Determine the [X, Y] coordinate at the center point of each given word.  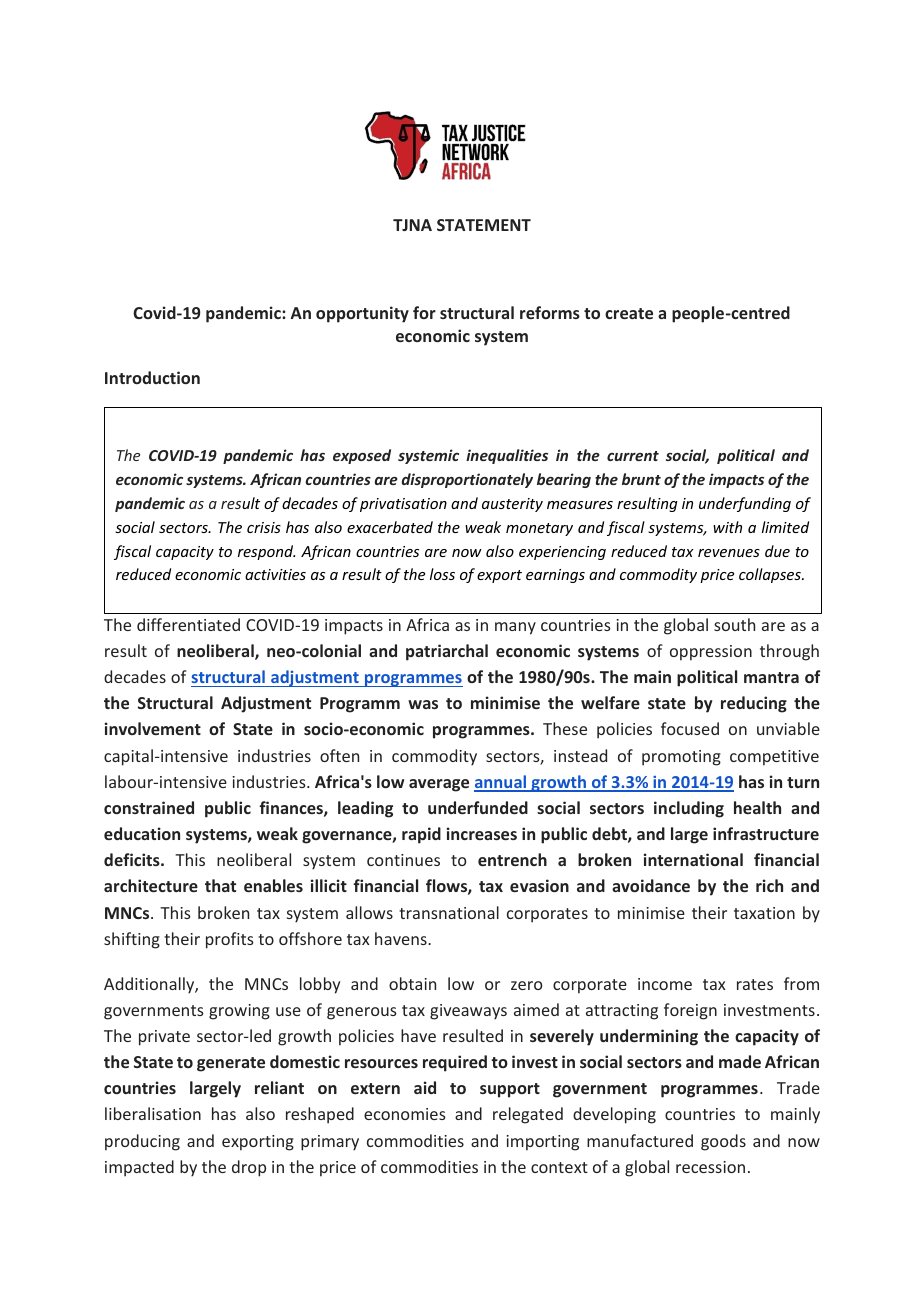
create [629, 313]
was [423, 704]
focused [690, 728]
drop [249, 1168]
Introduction [152, 377]
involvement [153, 728]
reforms [550, 312]
